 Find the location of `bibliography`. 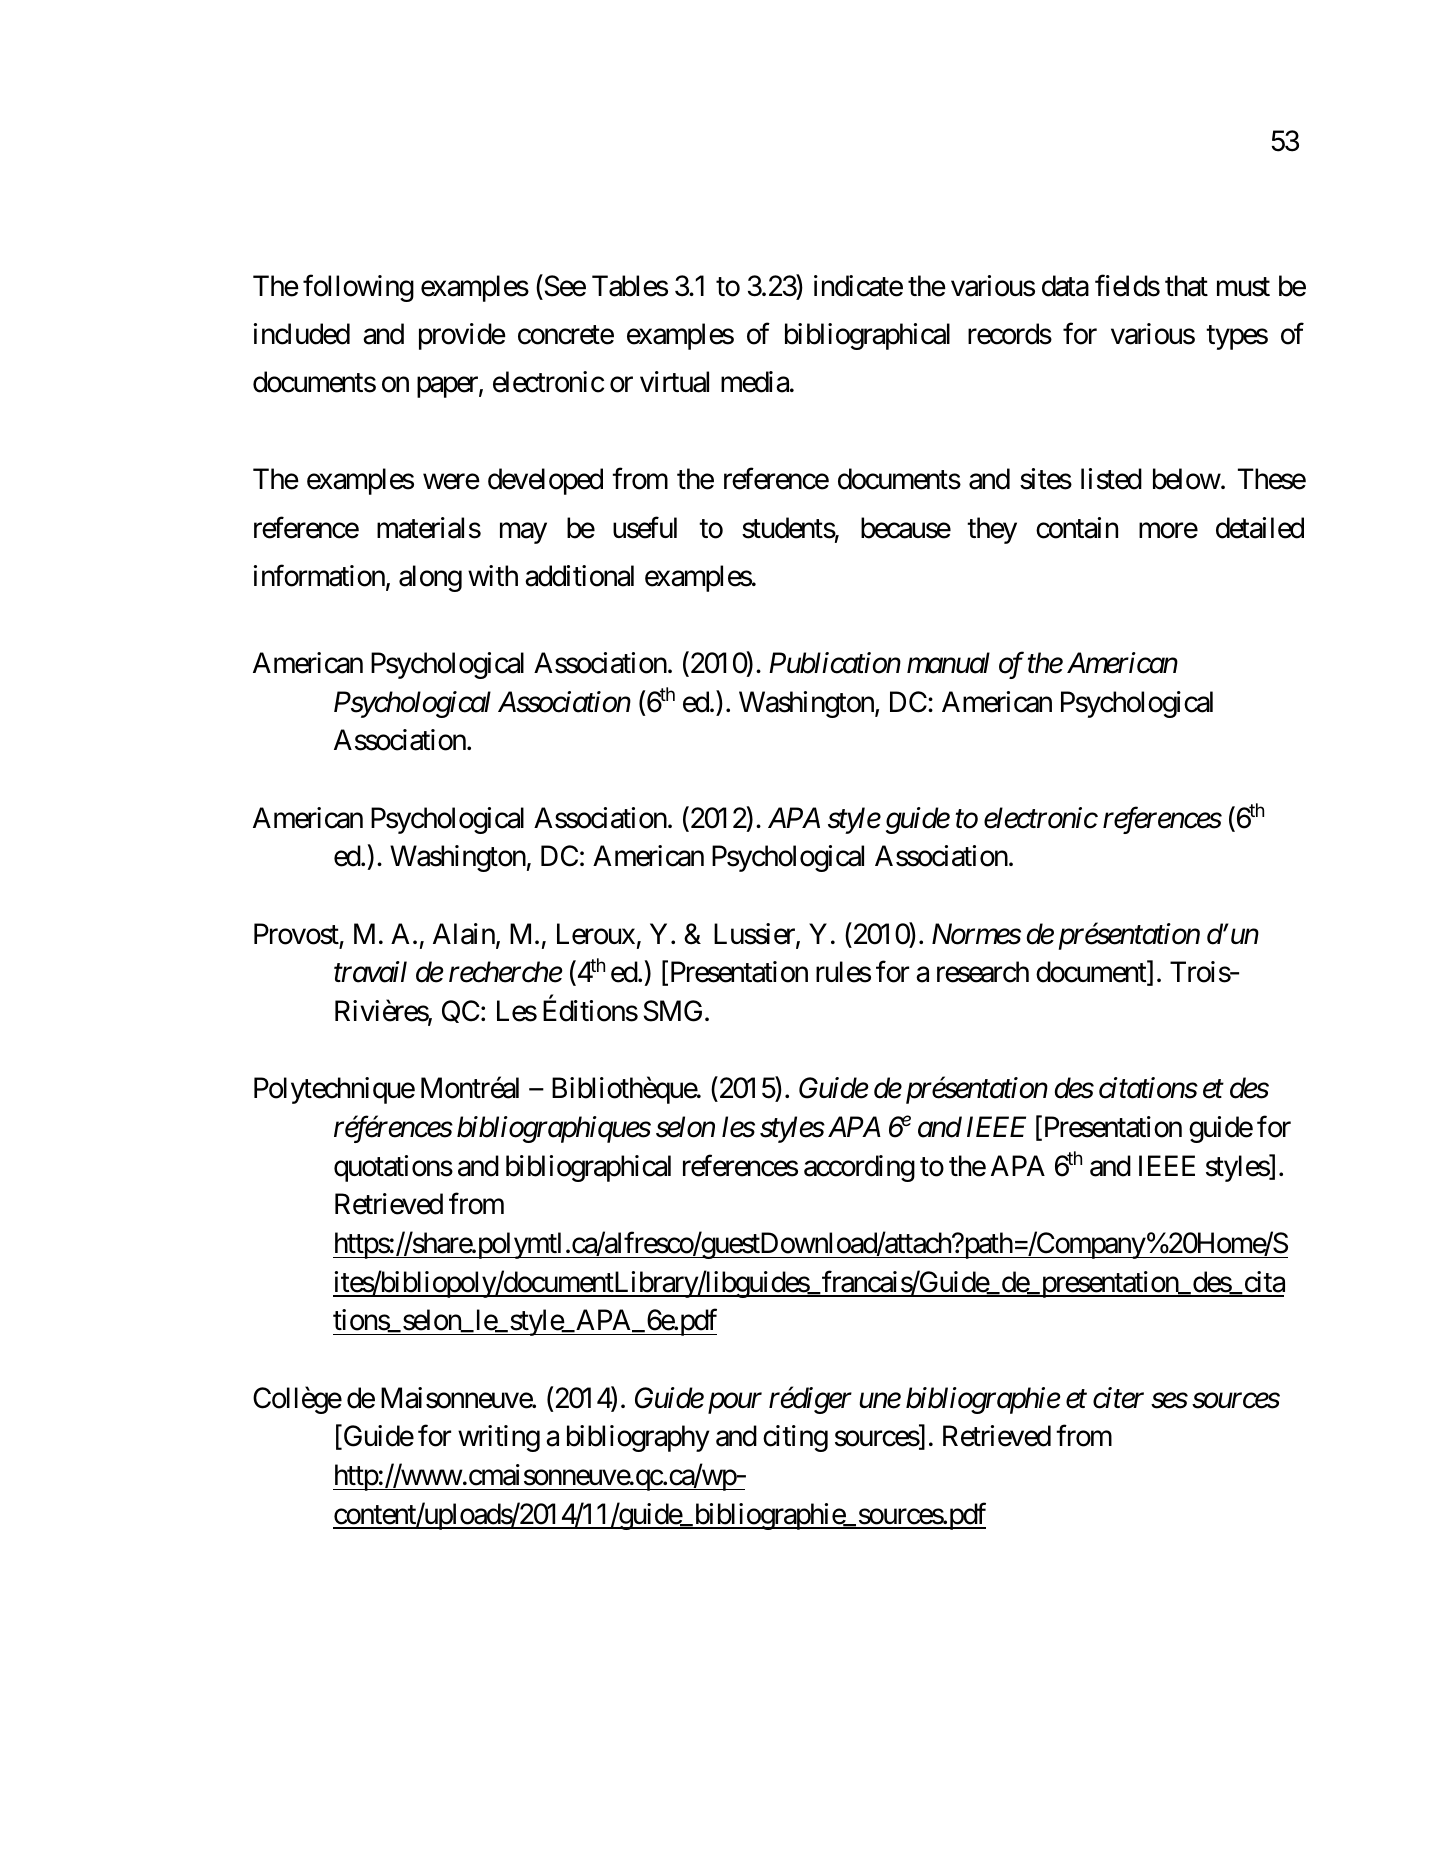

bibliography is located at coordinates (638, 1438).
